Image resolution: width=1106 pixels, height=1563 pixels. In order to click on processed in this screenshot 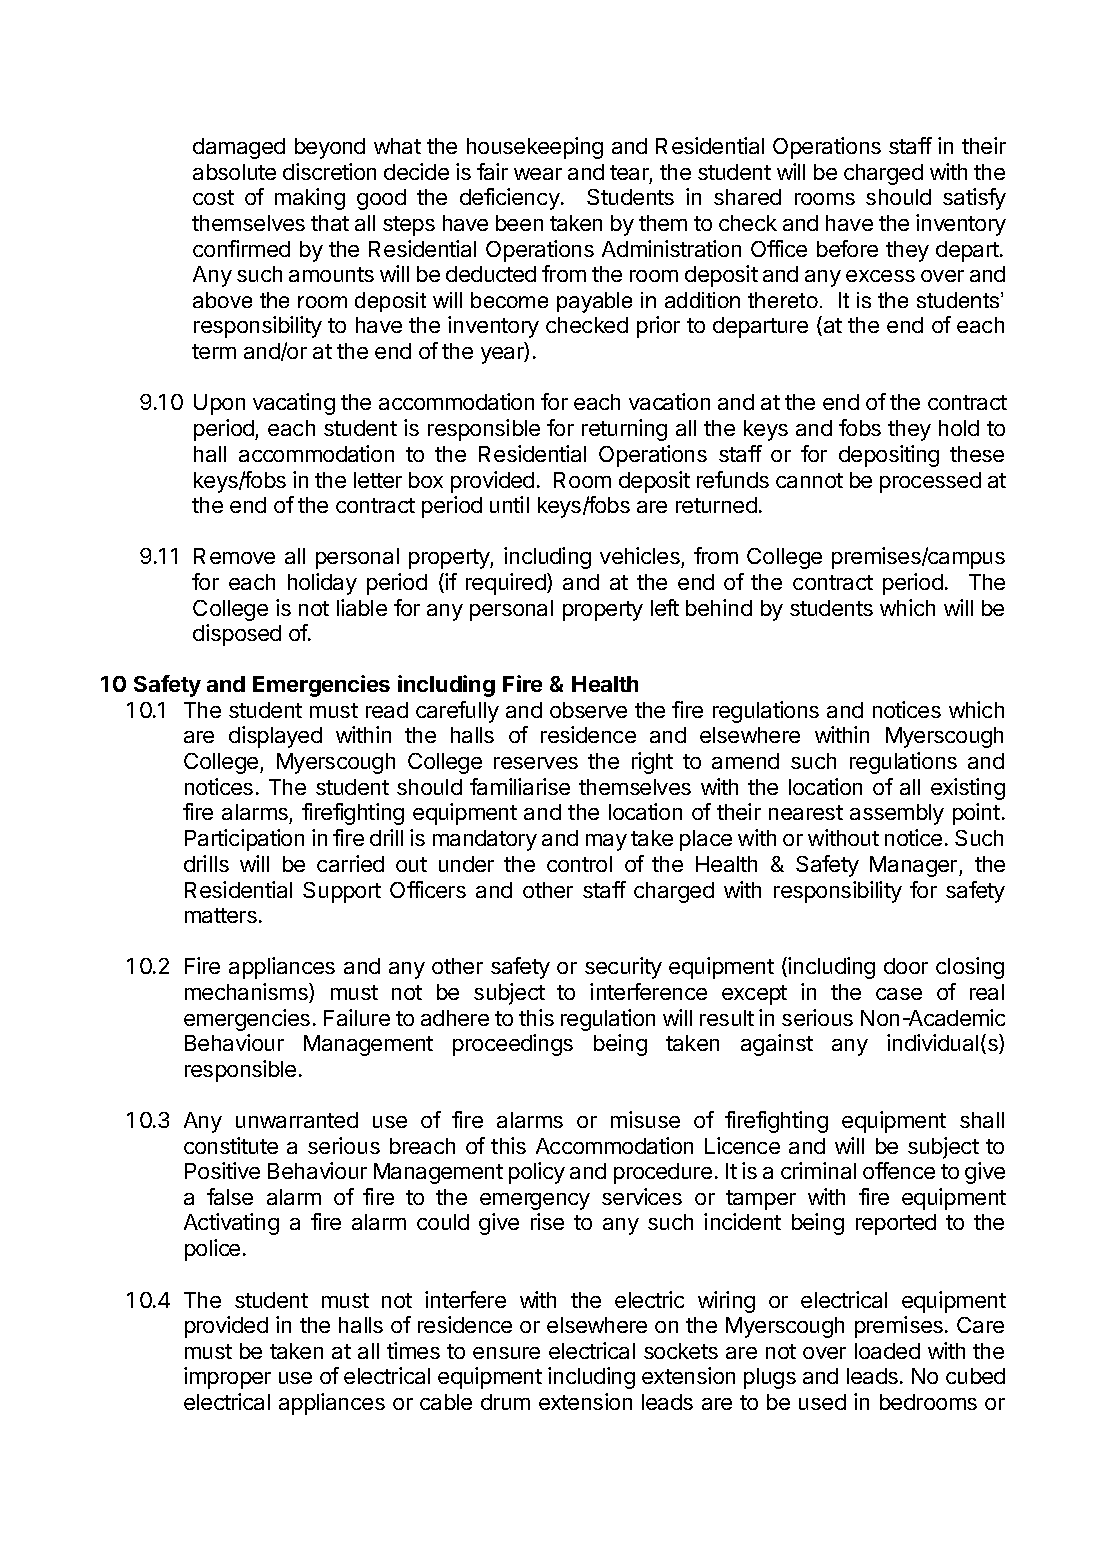, I will do `click(930, 482)`.
